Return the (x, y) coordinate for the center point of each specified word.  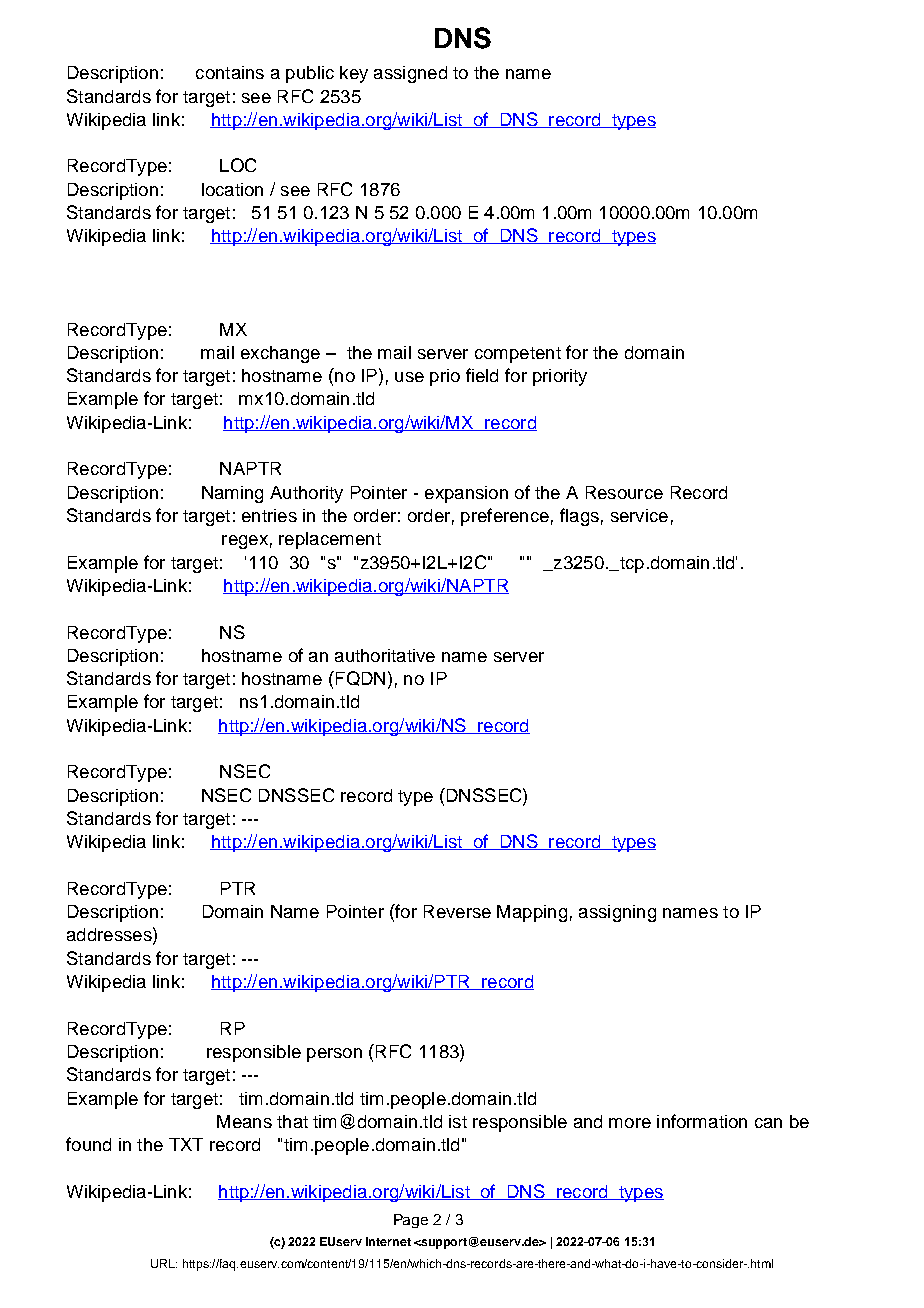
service (639, 515)
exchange (280, 354)
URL (164, 1263)
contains (230, 72)
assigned (410, 74)
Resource (624, 492)
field (482, 375)
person (334, 1055)
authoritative (385, 655)
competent (518, 355)
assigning (617, 913)
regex (245, 542)
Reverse (457, 911)
